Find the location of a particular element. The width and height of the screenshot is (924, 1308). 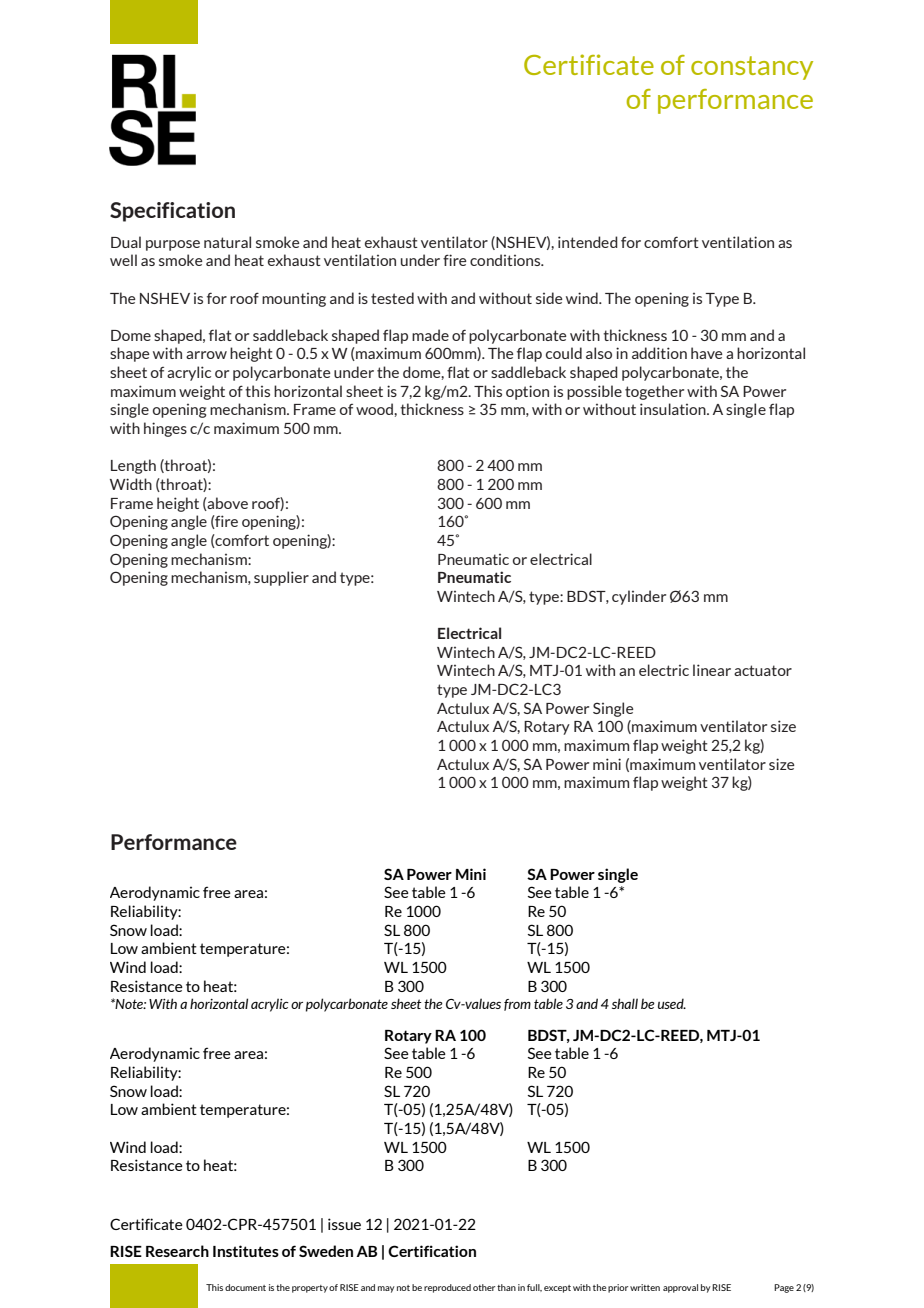

from is located at coordinates (517, 1005).
